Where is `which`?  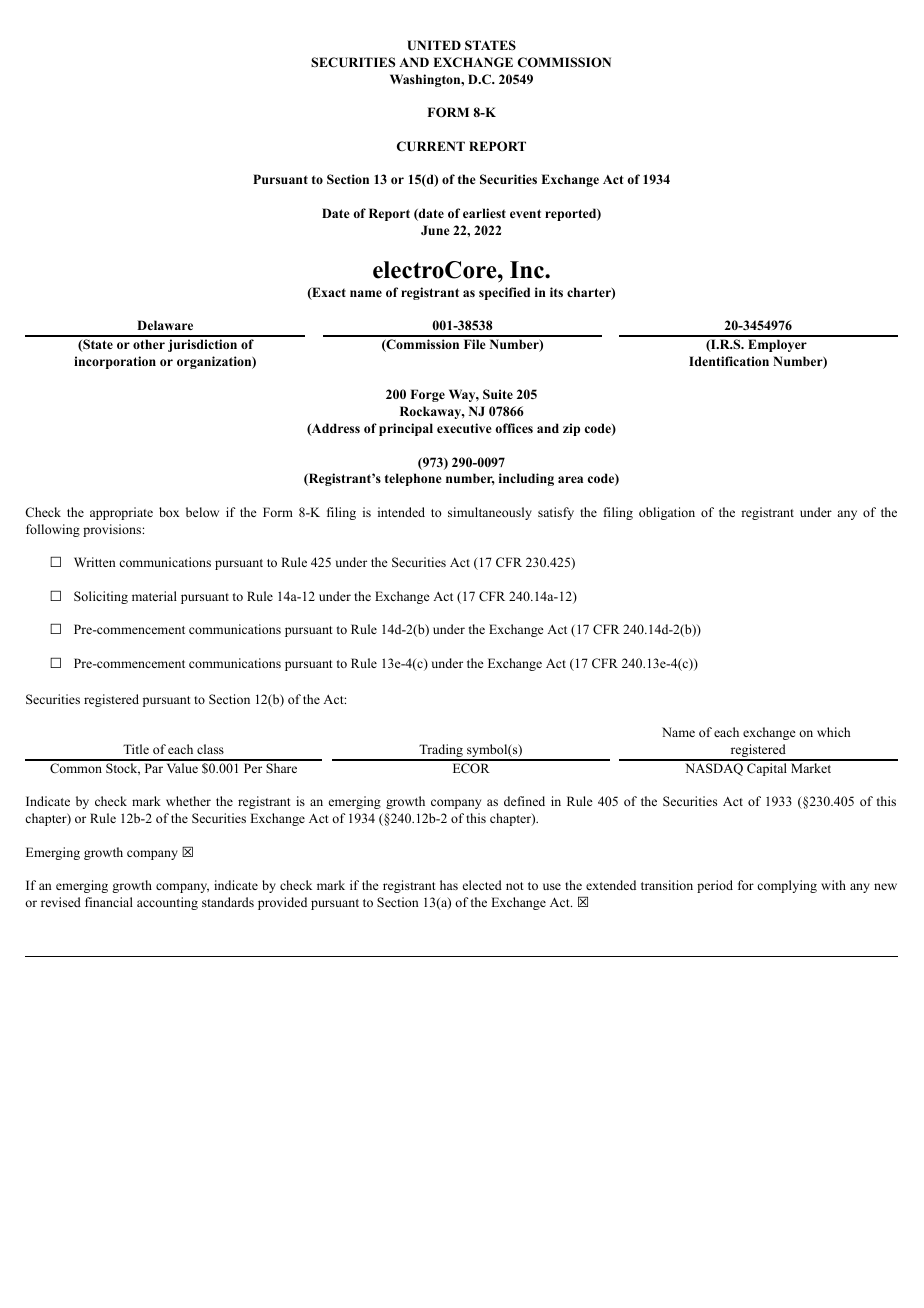
which is located at coordinates (833, 732).
